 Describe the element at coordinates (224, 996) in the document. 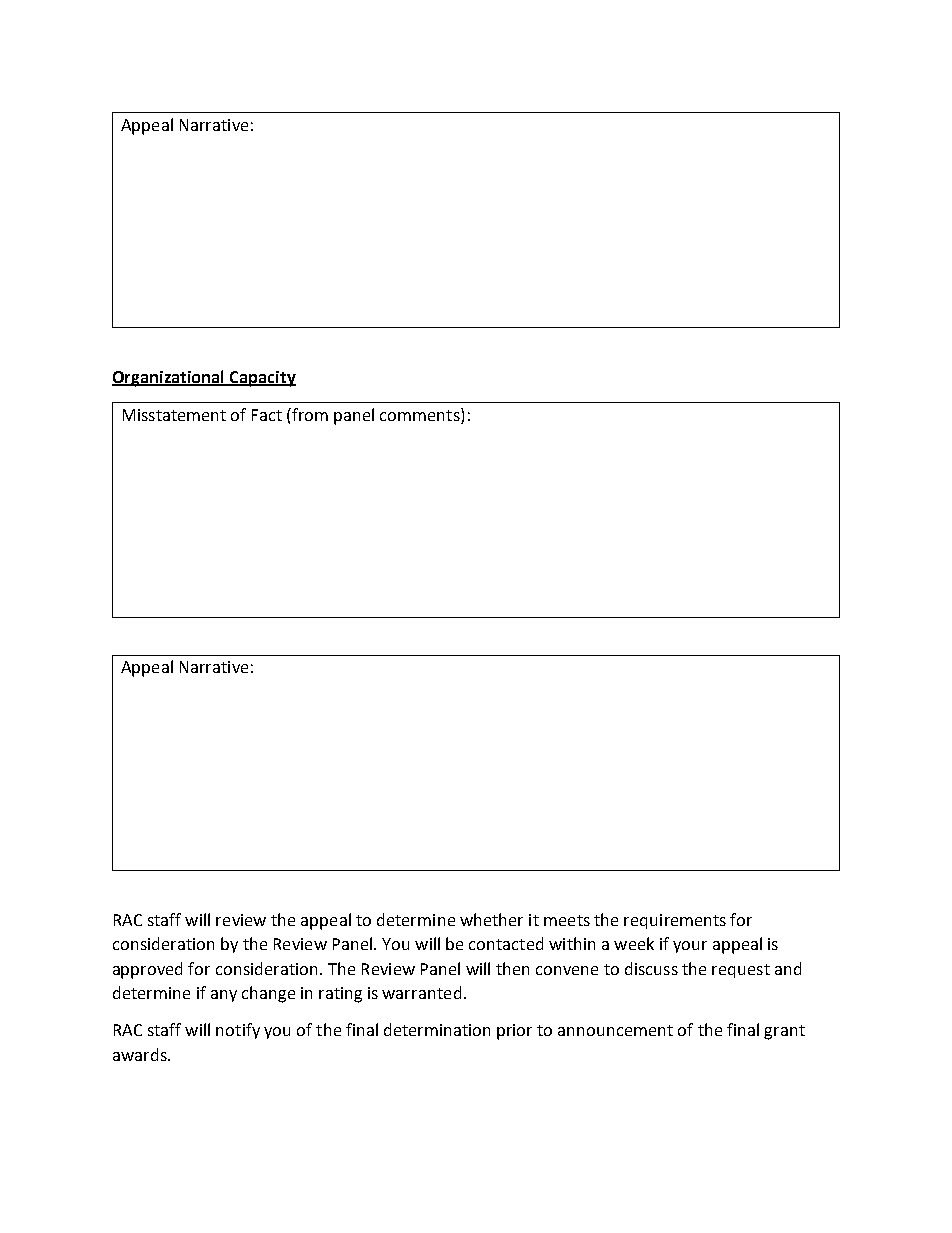

I see `any` at that location.
